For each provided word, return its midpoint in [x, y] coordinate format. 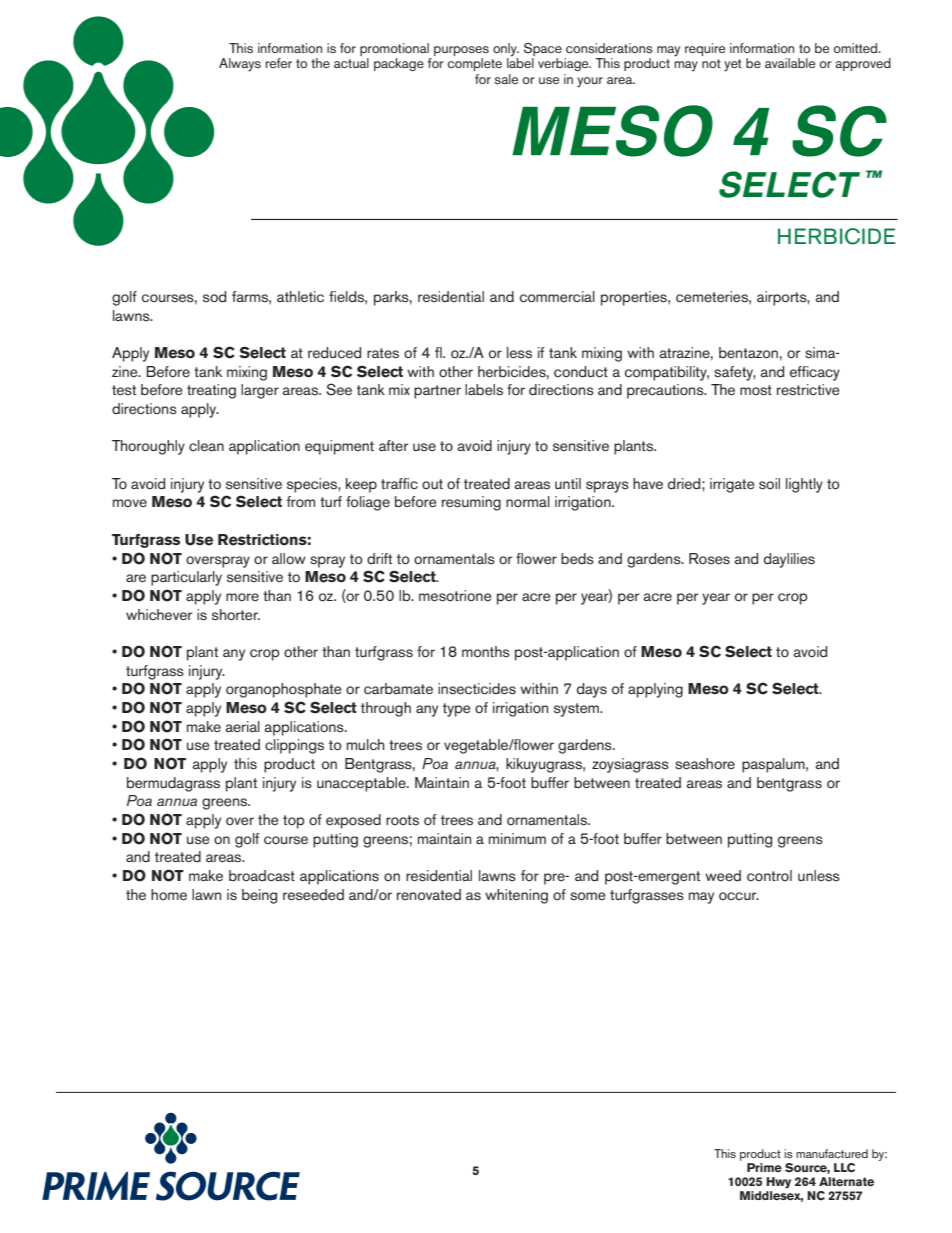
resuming [471, 503]
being [259, 896]
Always [240, 65]
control [769, 875]
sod [214, 297]
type [457, 710]
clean [206, 446]
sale [506, 79]
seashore [705, 764]
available [790, 63]
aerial [242, 726]
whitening [516, 896]
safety [735, 373]
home [169, 895]
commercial [557, 296]
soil [769, 484]
